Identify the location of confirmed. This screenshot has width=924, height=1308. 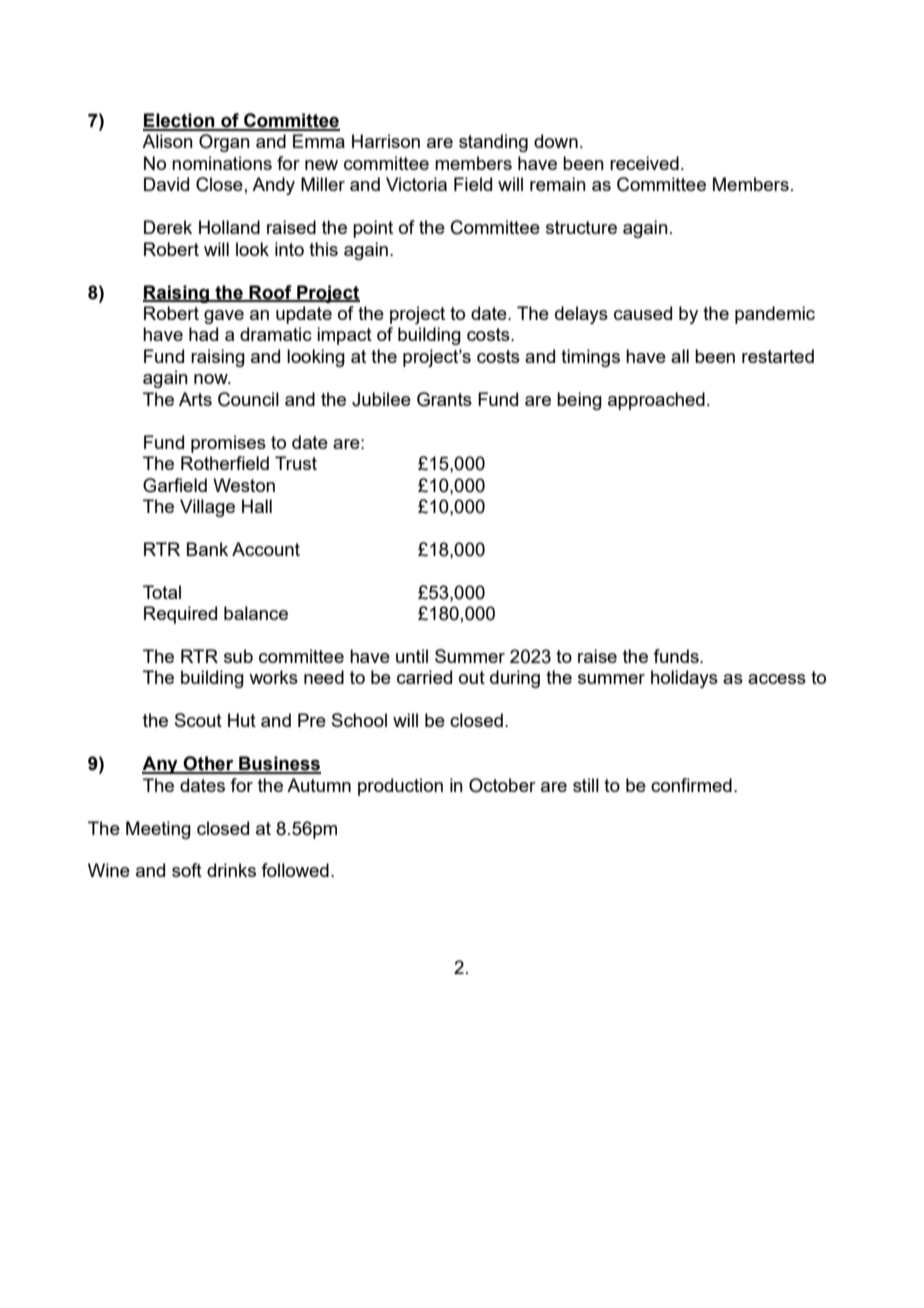
(691, 785).
